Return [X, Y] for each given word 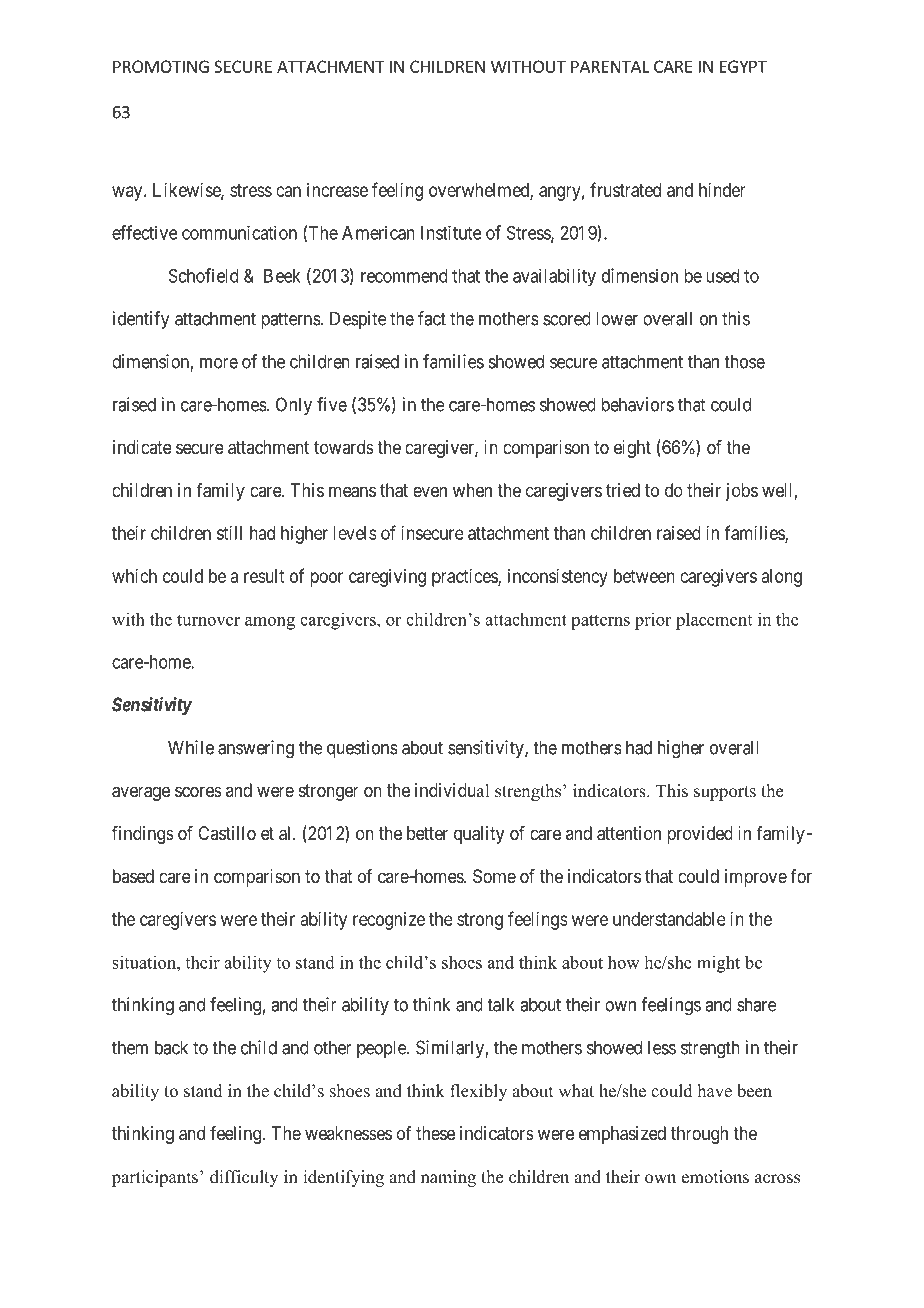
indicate [142, 447]
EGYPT [743, 66]
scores [198, 791]
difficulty [244, 1178]
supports [725, 793]
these [435, 1133]
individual [452, 790]
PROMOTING [161, 66]
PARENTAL [610, 66]
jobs [742, 492]
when [472, 490]
